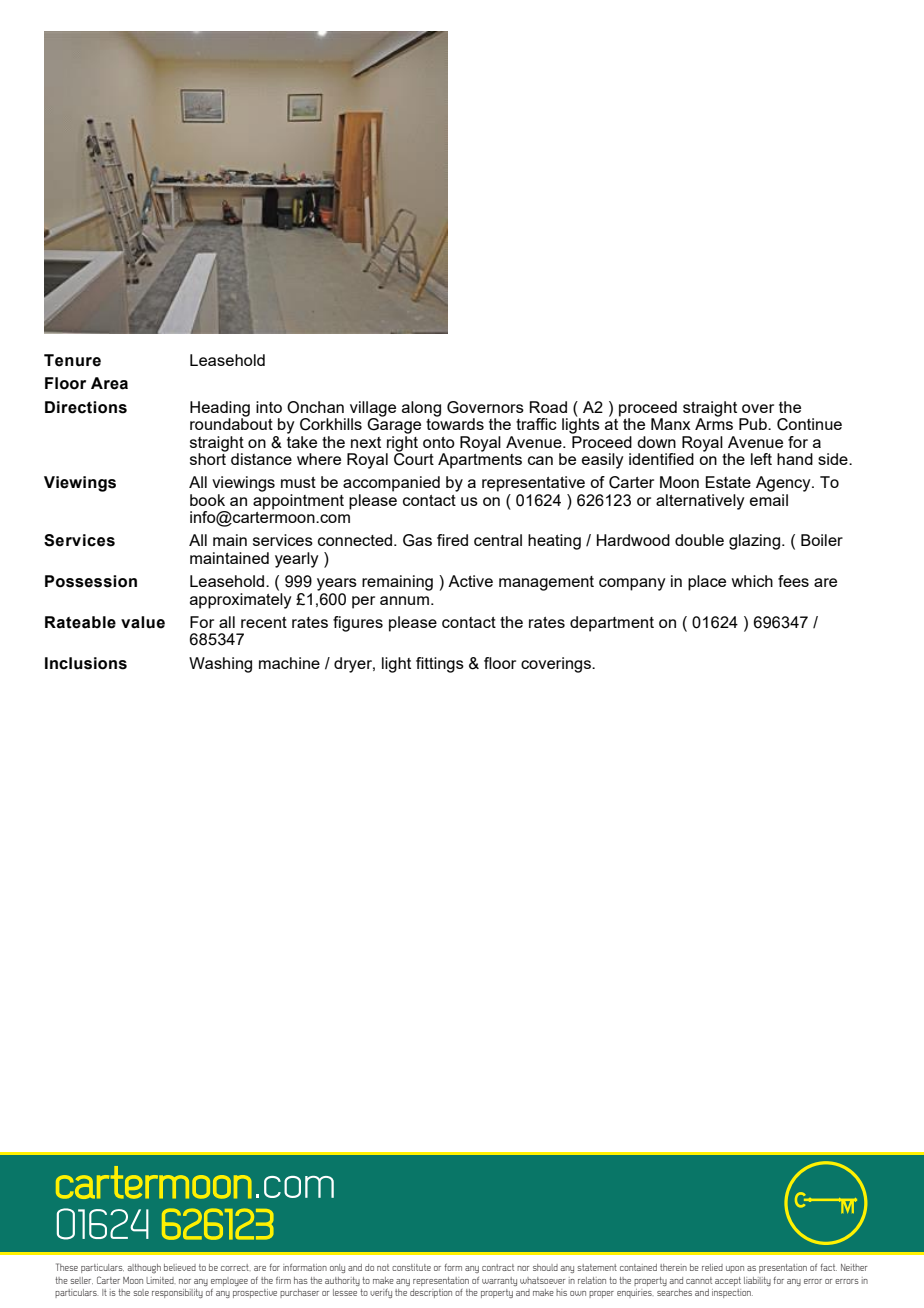 Image resolution: width=924 pixels, height=1308 pixels. I want to click on fittings, so click(440, 665).
